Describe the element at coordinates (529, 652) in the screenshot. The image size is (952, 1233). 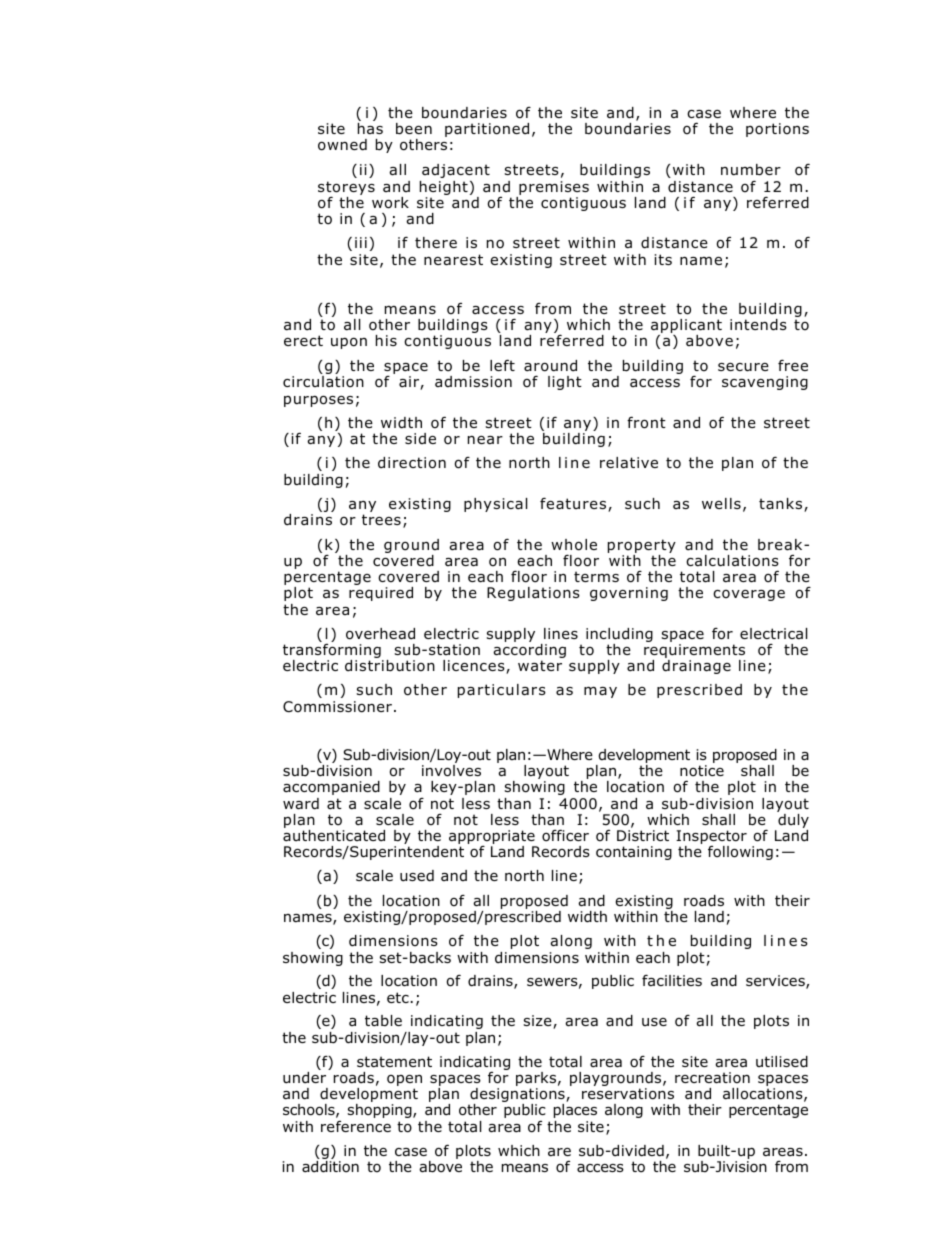
I see `according` at that location.
